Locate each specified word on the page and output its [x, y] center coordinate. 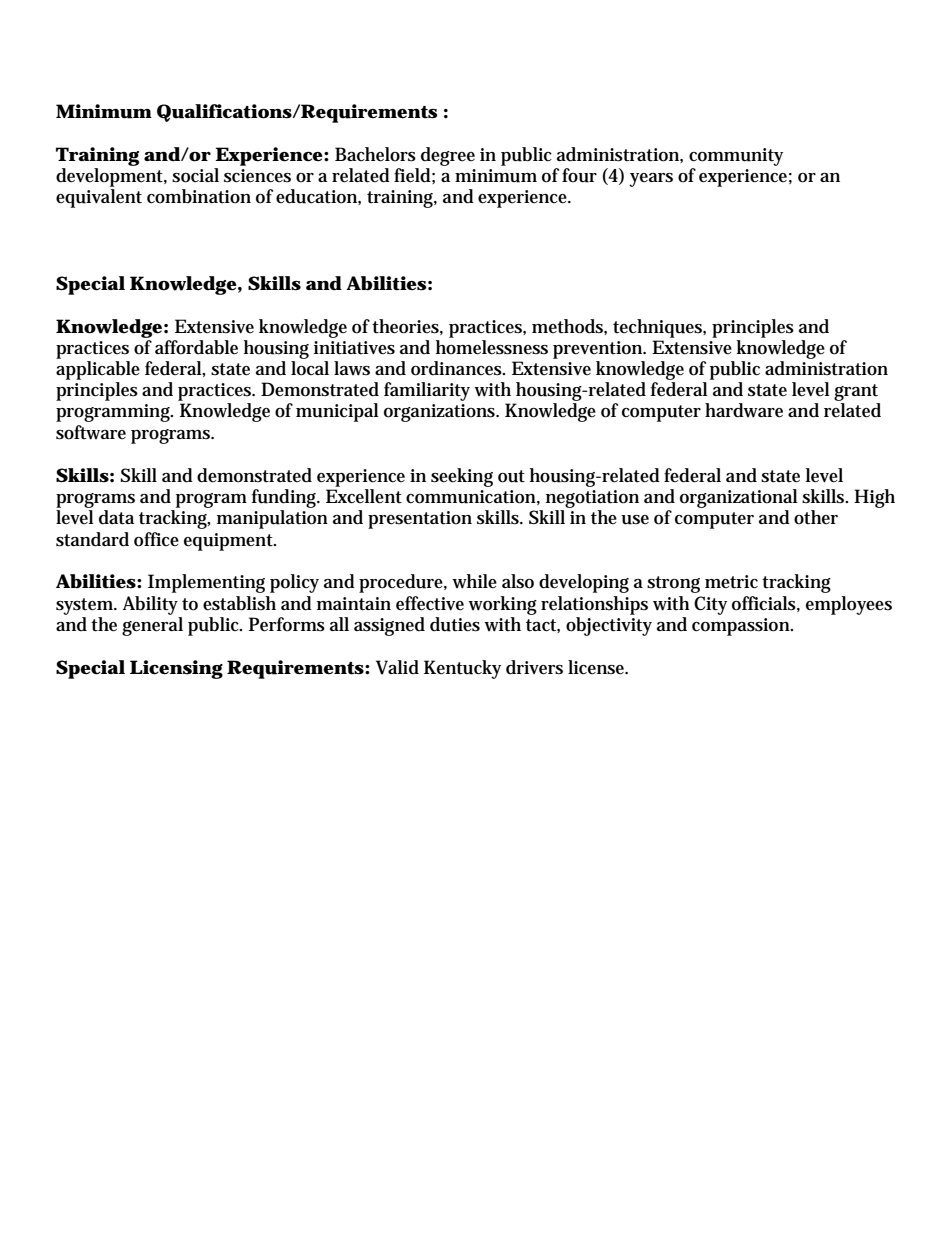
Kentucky [462, 669]
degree [448, 156]
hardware [744, 410]
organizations [441, 413]
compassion [742, 627]
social [195, 175]
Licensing [176, 669]
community [736, 157]
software [91, 432]
